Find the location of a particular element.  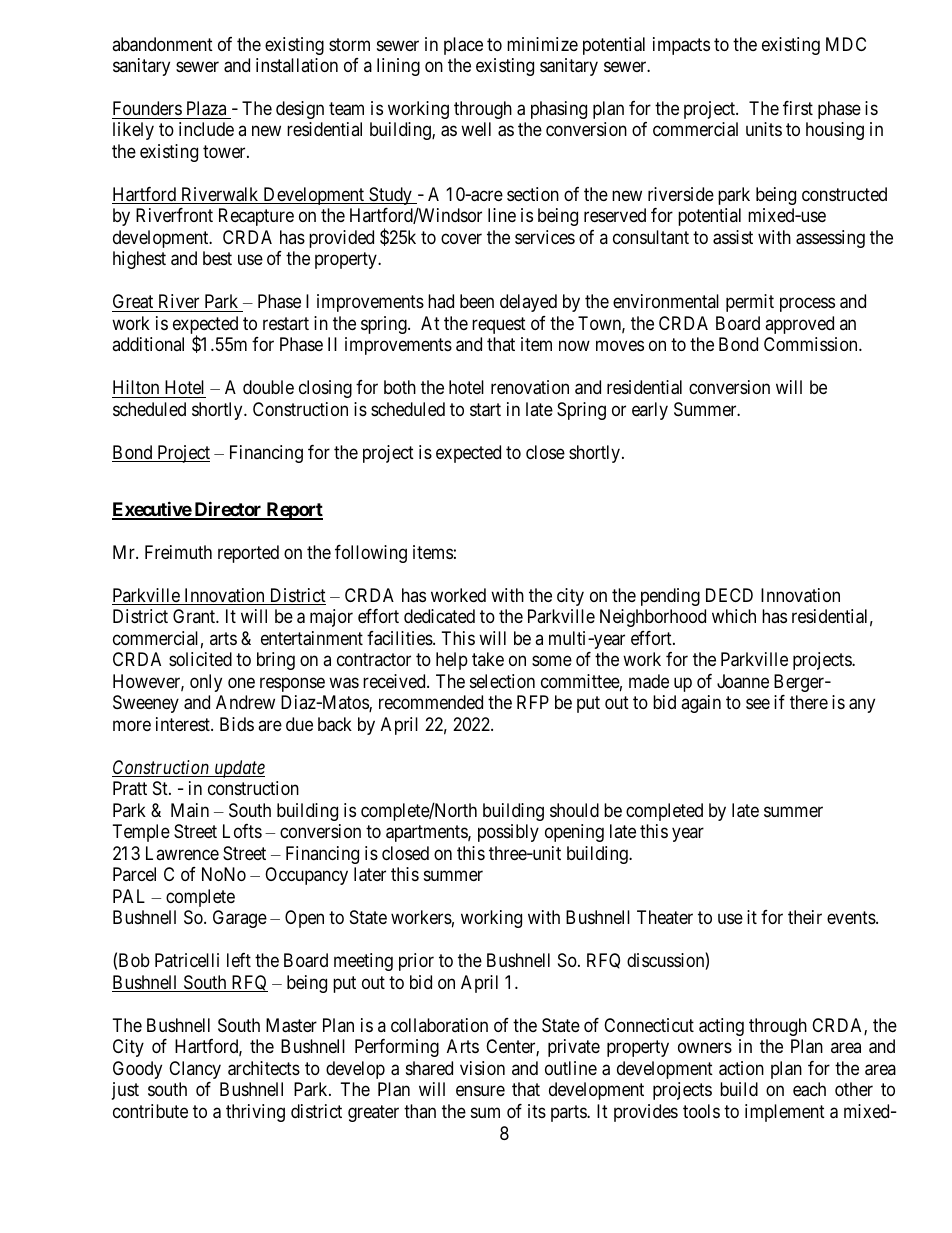

Clancy is located at coordinates (195, 1070).
